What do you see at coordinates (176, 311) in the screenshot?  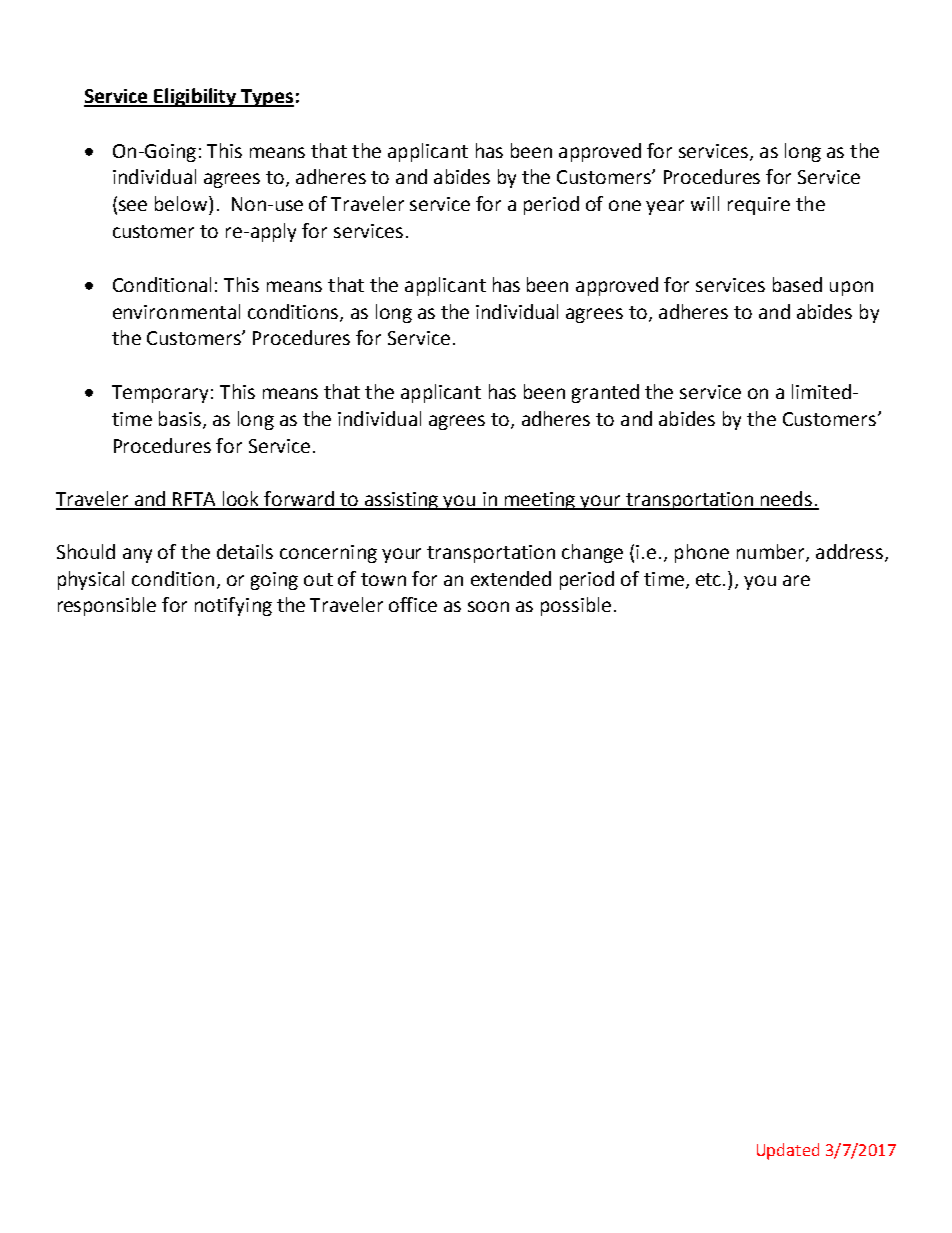 I see `environmental` at bounding box center [176, 311].
